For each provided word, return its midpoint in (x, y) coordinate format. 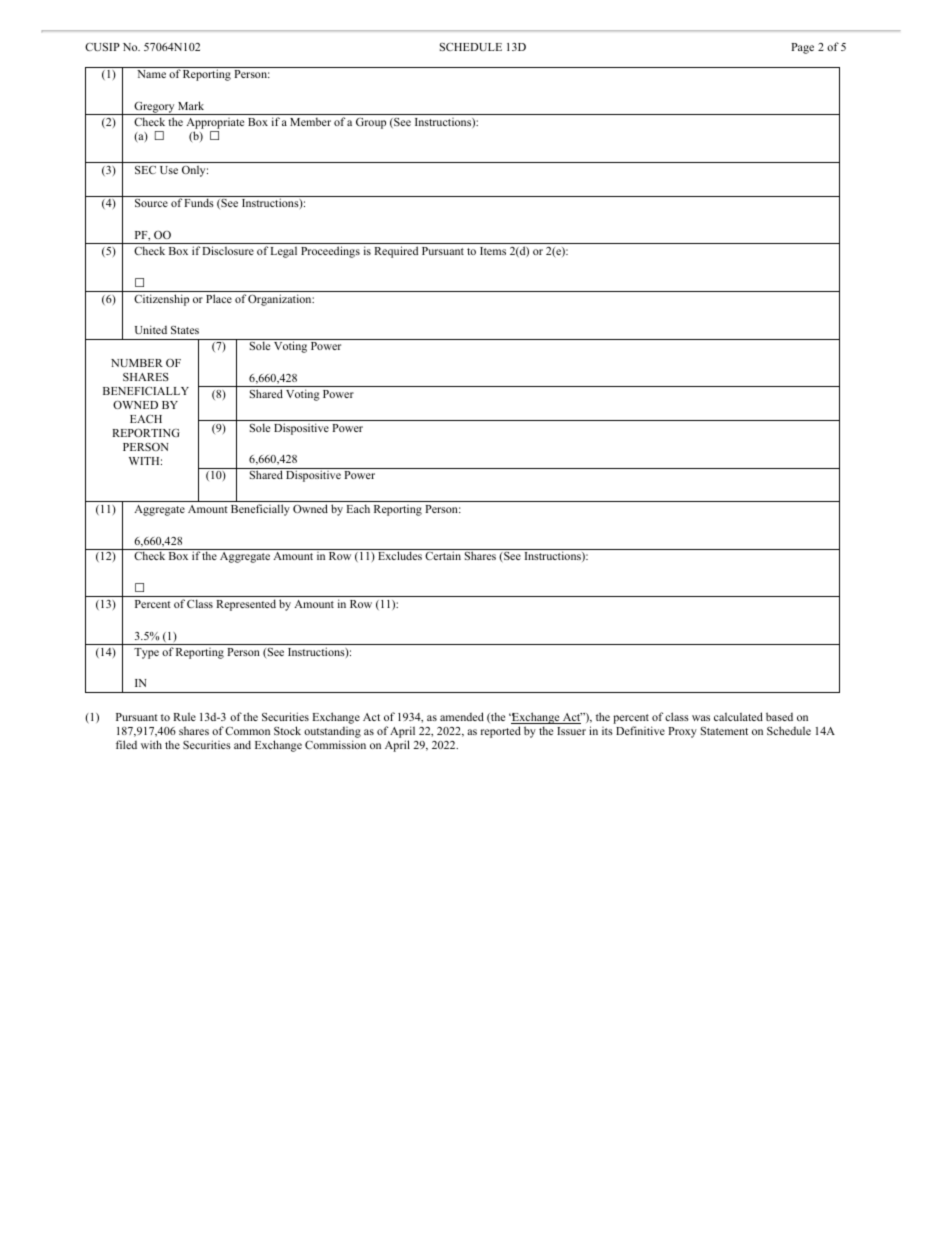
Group (371, 123)
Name (151, 74)
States (185, 330)
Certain (443, 555)
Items (493, 251)
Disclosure (228, 250)
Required (396, 252)
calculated (738, 716)
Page (802, 48)
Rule (184, 716)
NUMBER (137, 363)
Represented (246, 605)
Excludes (400, 555)
